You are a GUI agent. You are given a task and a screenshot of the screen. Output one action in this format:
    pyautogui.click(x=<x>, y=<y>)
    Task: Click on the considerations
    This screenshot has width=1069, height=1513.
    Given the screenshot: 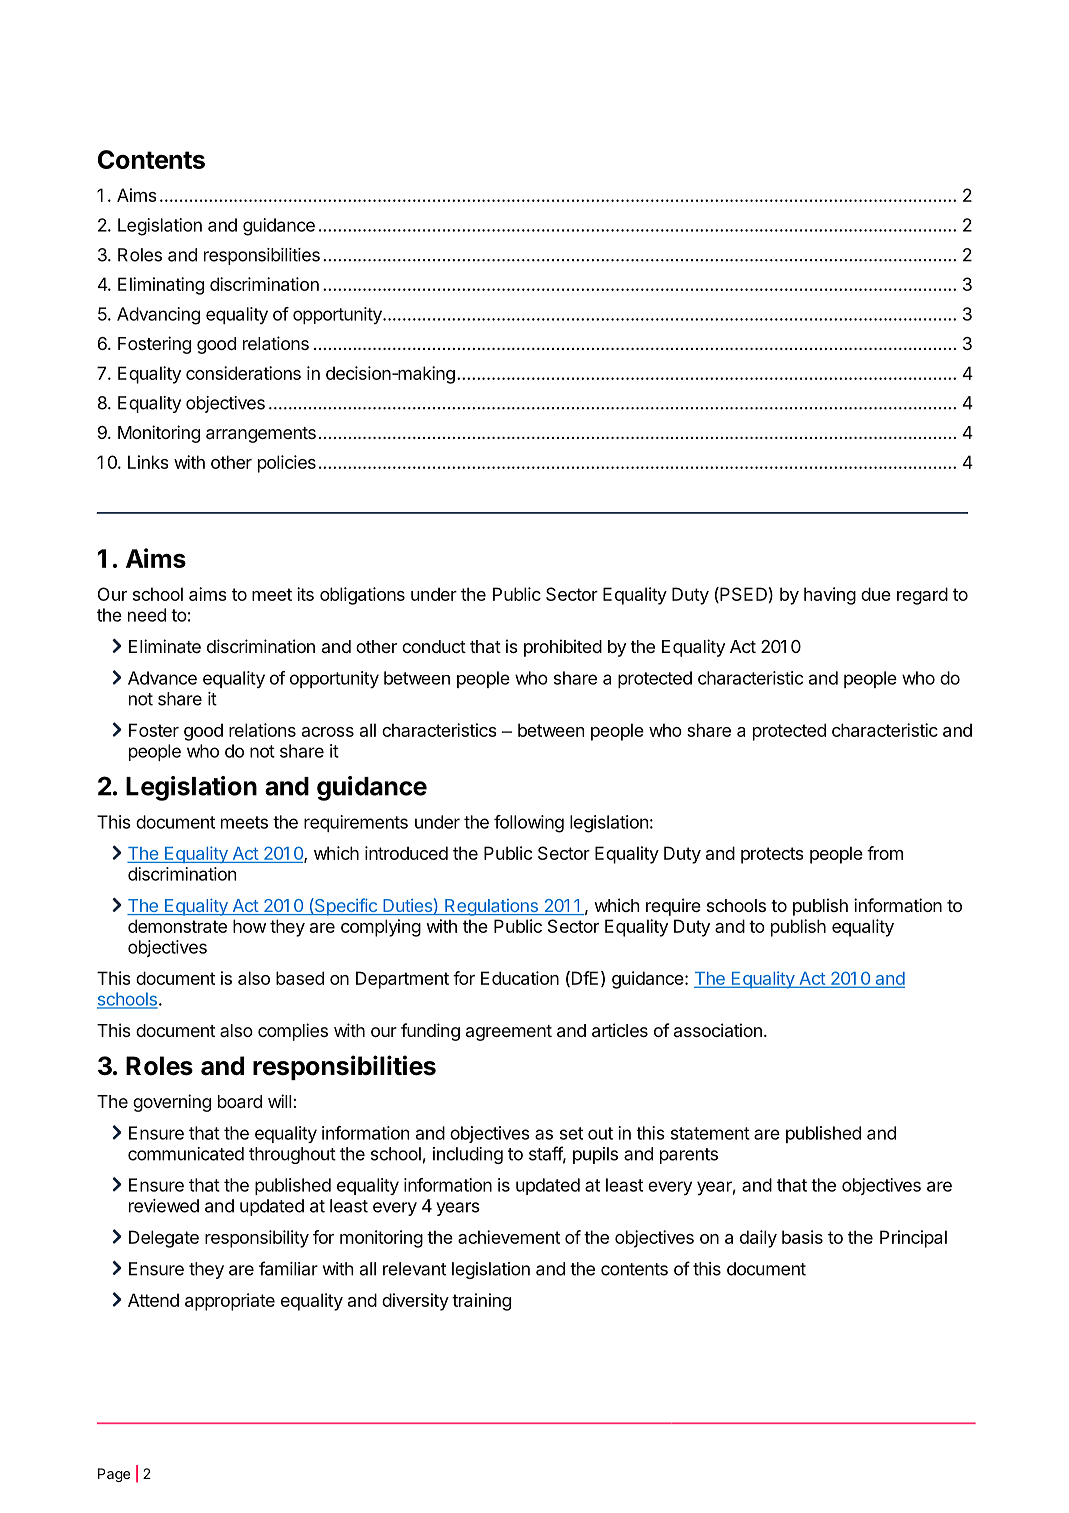 What is the action you would take?
    pyautogui.click(x=243, y=373)
